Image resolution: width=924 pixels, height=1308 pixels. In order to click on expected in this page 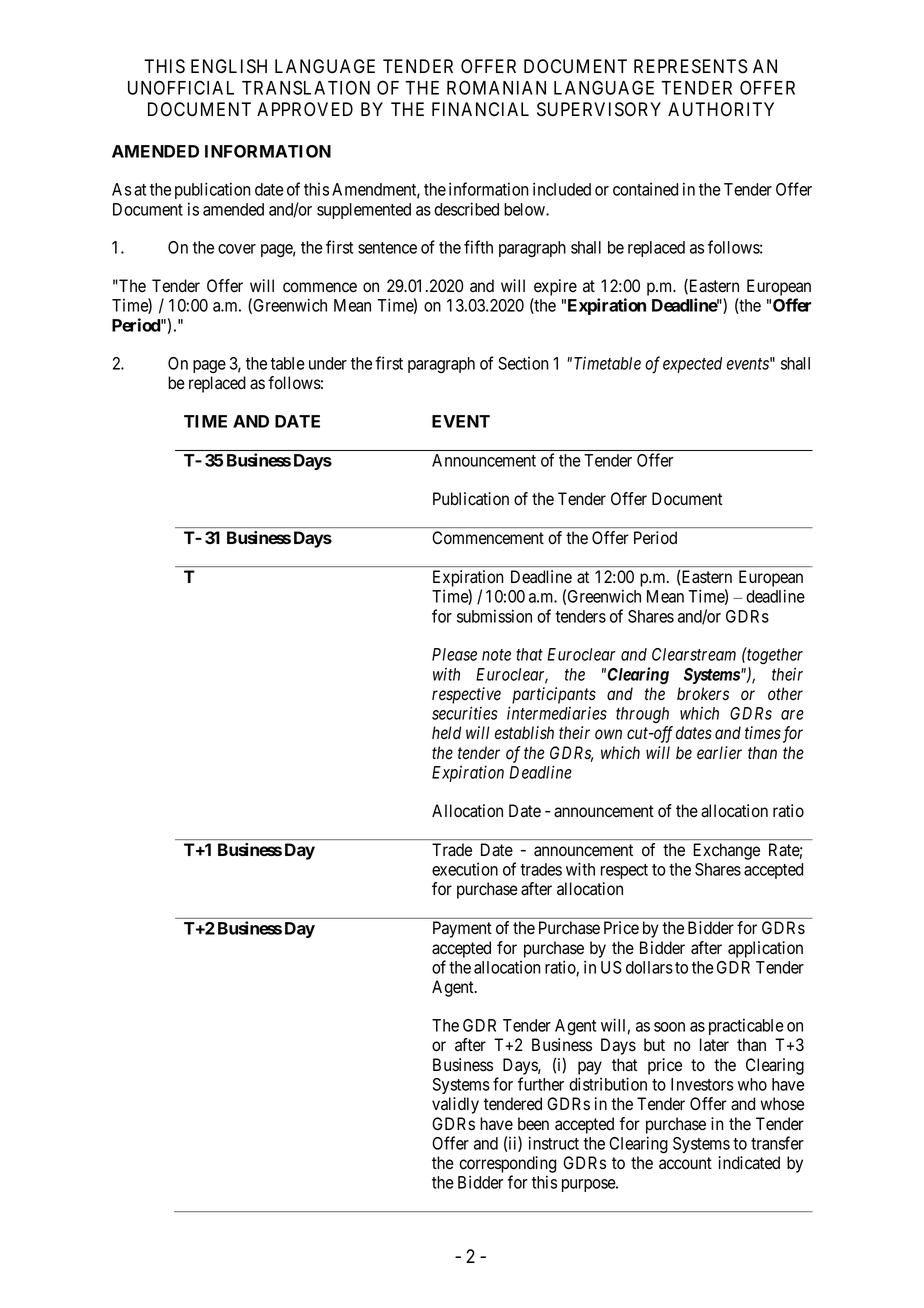, I will do `click(692, 365)`.
